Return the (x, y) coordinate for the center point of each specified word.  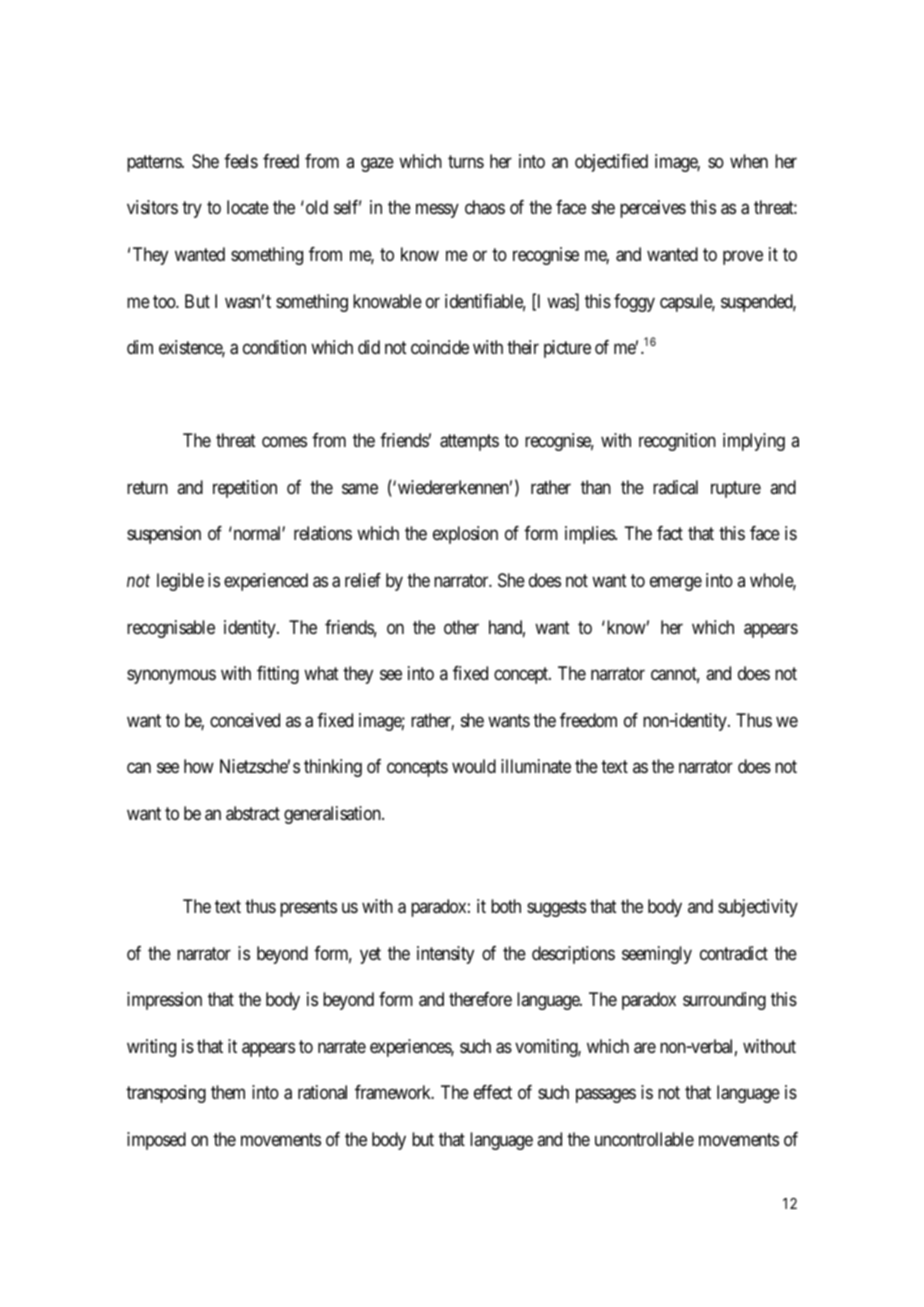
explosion (465, 535)
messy (437, 211)
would (474, 766)
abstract (253, 813)
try (192, 210)
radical (675, 487)
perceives (653, 209)
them (228, 1092)
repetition (245, 489)
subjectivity (758, 908)
